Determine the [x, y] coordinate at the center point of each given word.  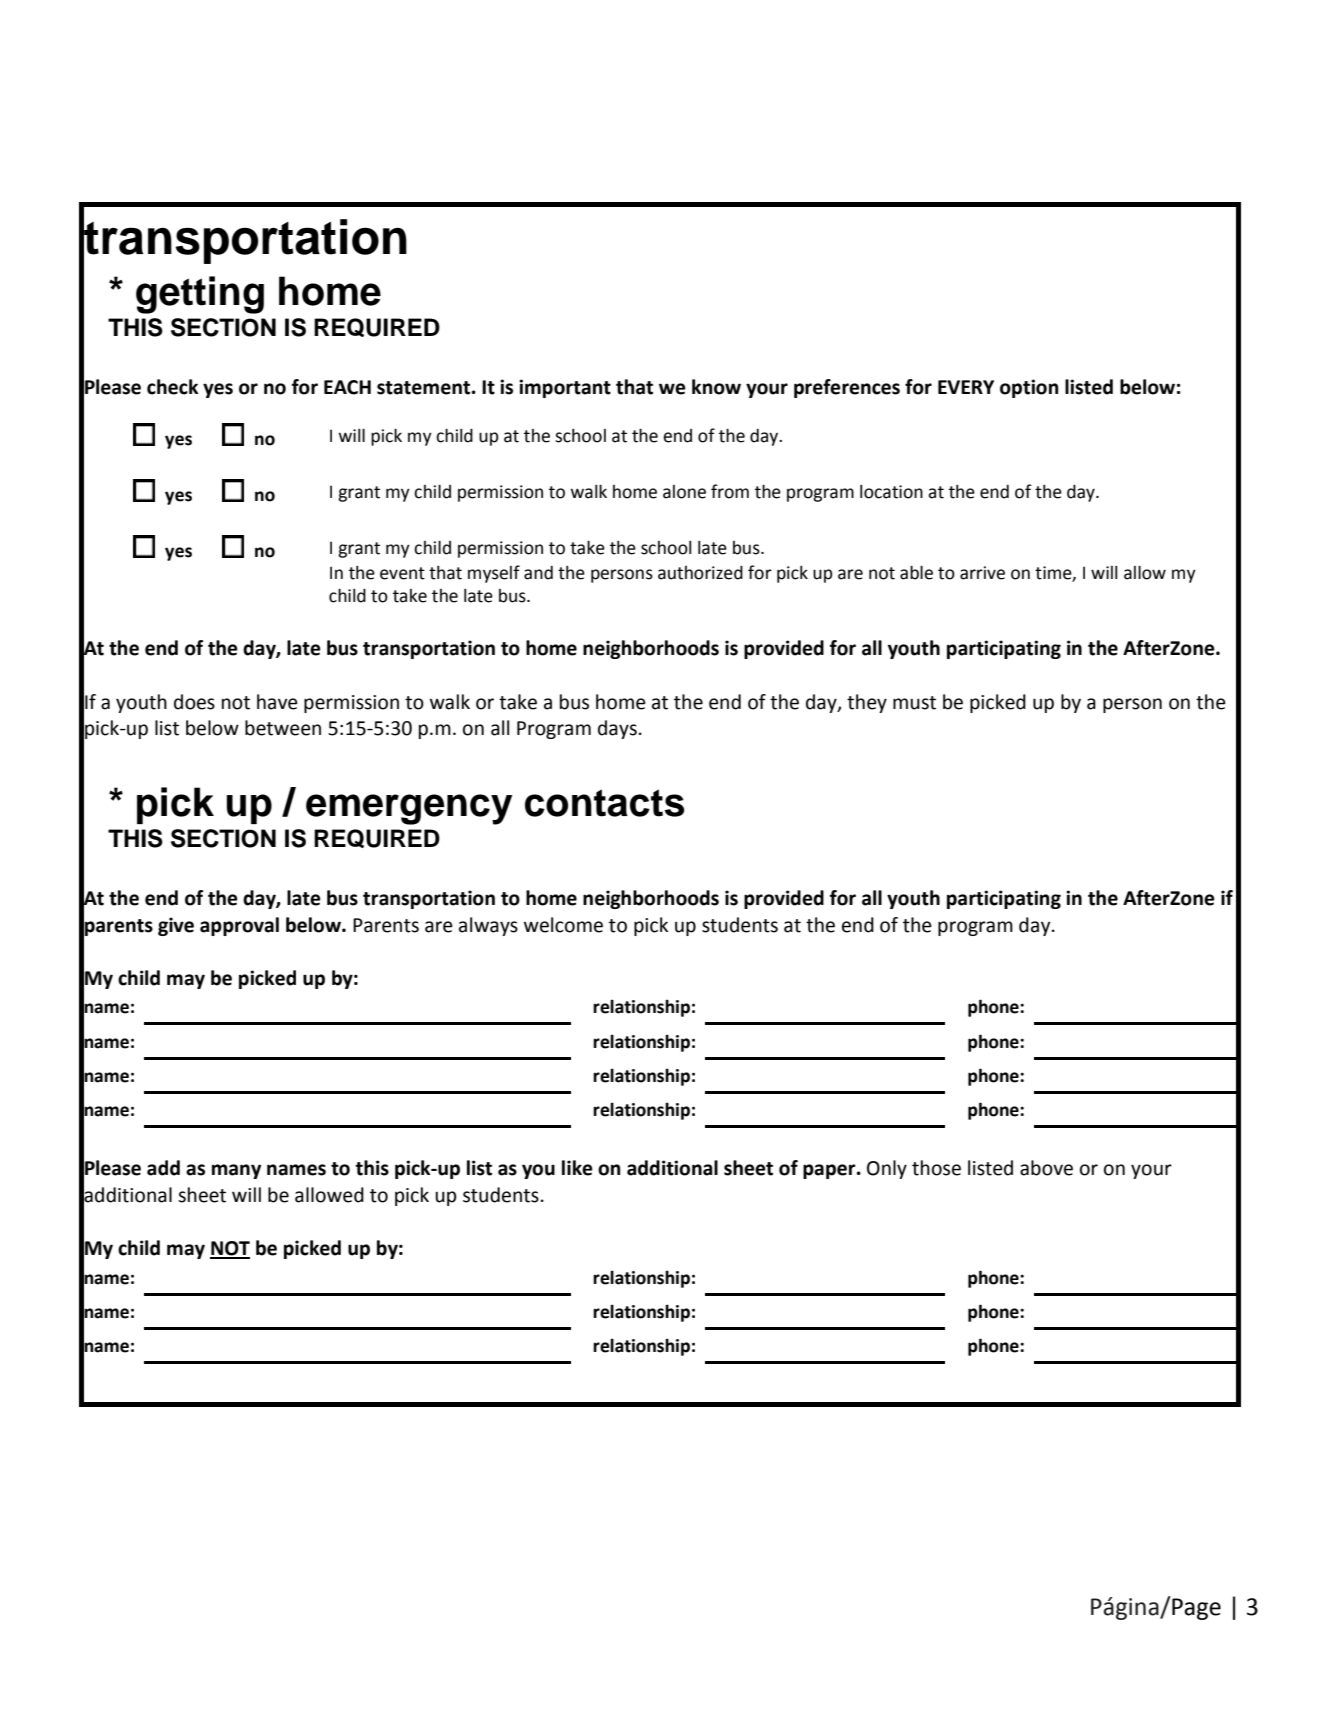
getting [200, 295]
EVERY [966, 387]
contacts [604, 803]
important [565, 388]
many [236, 1171]
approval [239, 926]
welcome [563, 925]
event [402, 573]
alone [684, 492]
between [283, 728]
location [891, 492]
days [617, 729]
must [914, 703]
